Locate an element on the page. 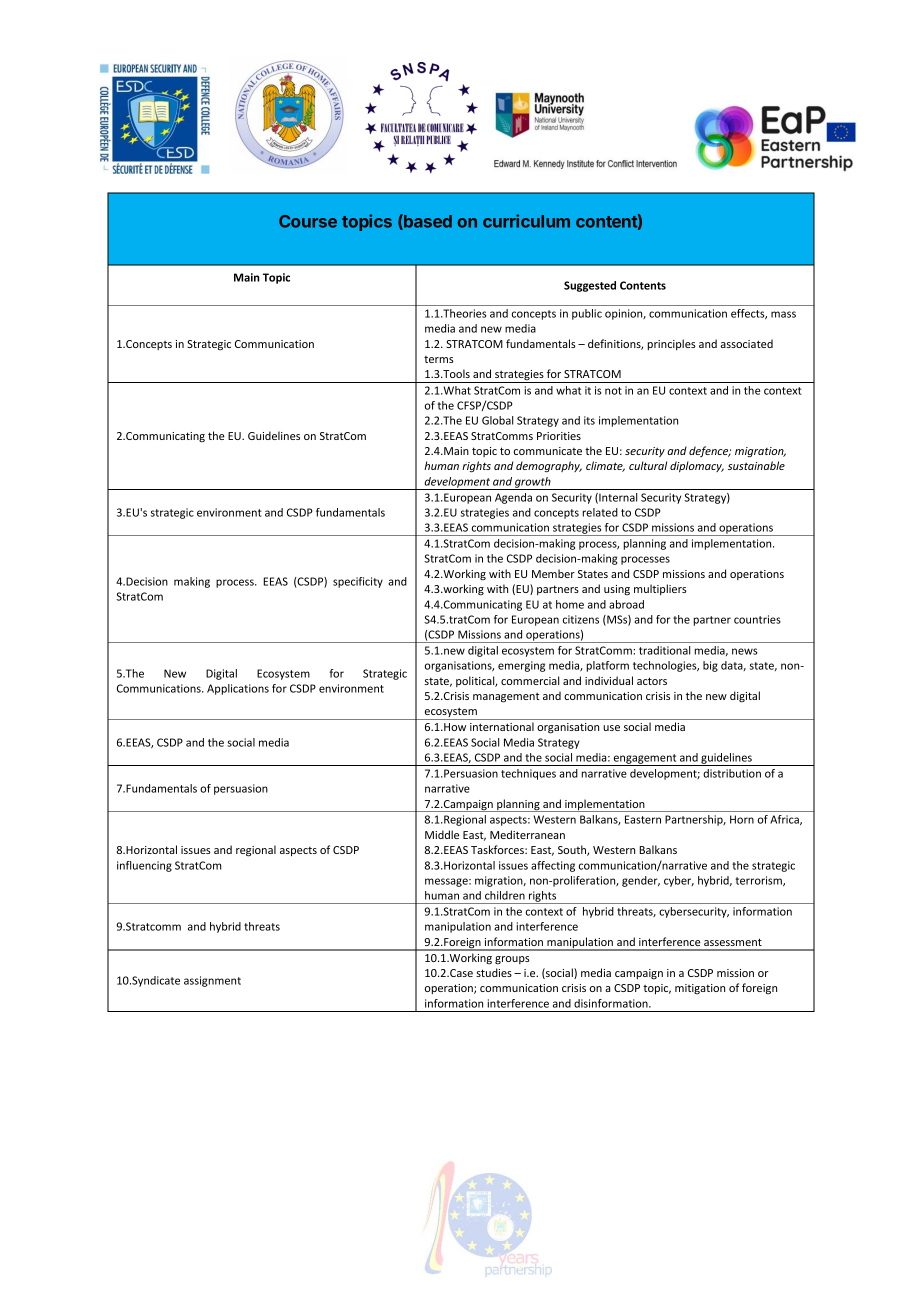 Image resolution: width=924 pixels, height=1308 pixels. terms is located at coordinates (439, 359).
